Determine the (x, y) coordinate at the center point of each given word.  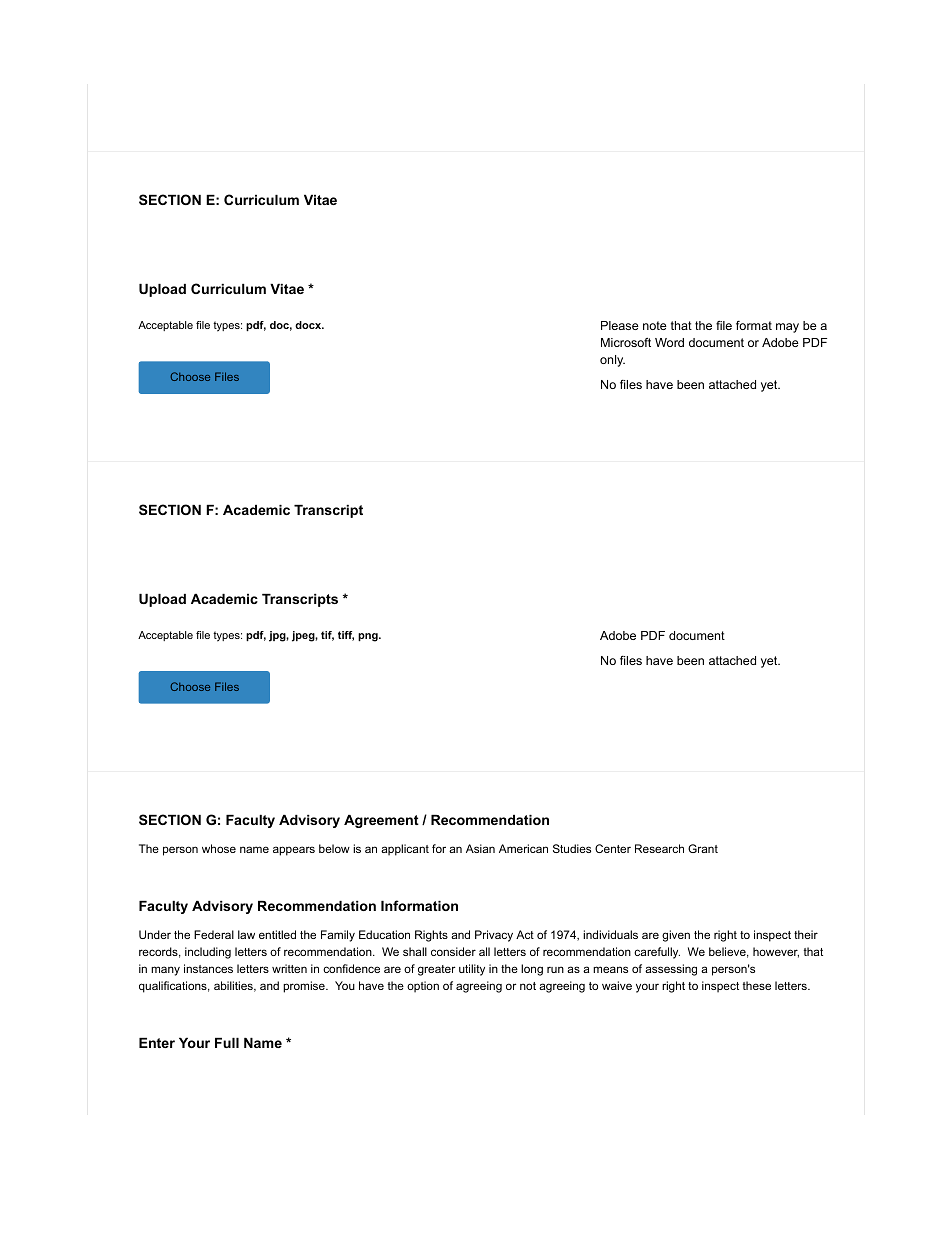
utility (472, 970)
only (612, 361)
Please (620, 325)
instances (208, 968)
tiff (346, 636)
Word (669, 342)
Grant (703, 848)
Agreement (381, 821)
